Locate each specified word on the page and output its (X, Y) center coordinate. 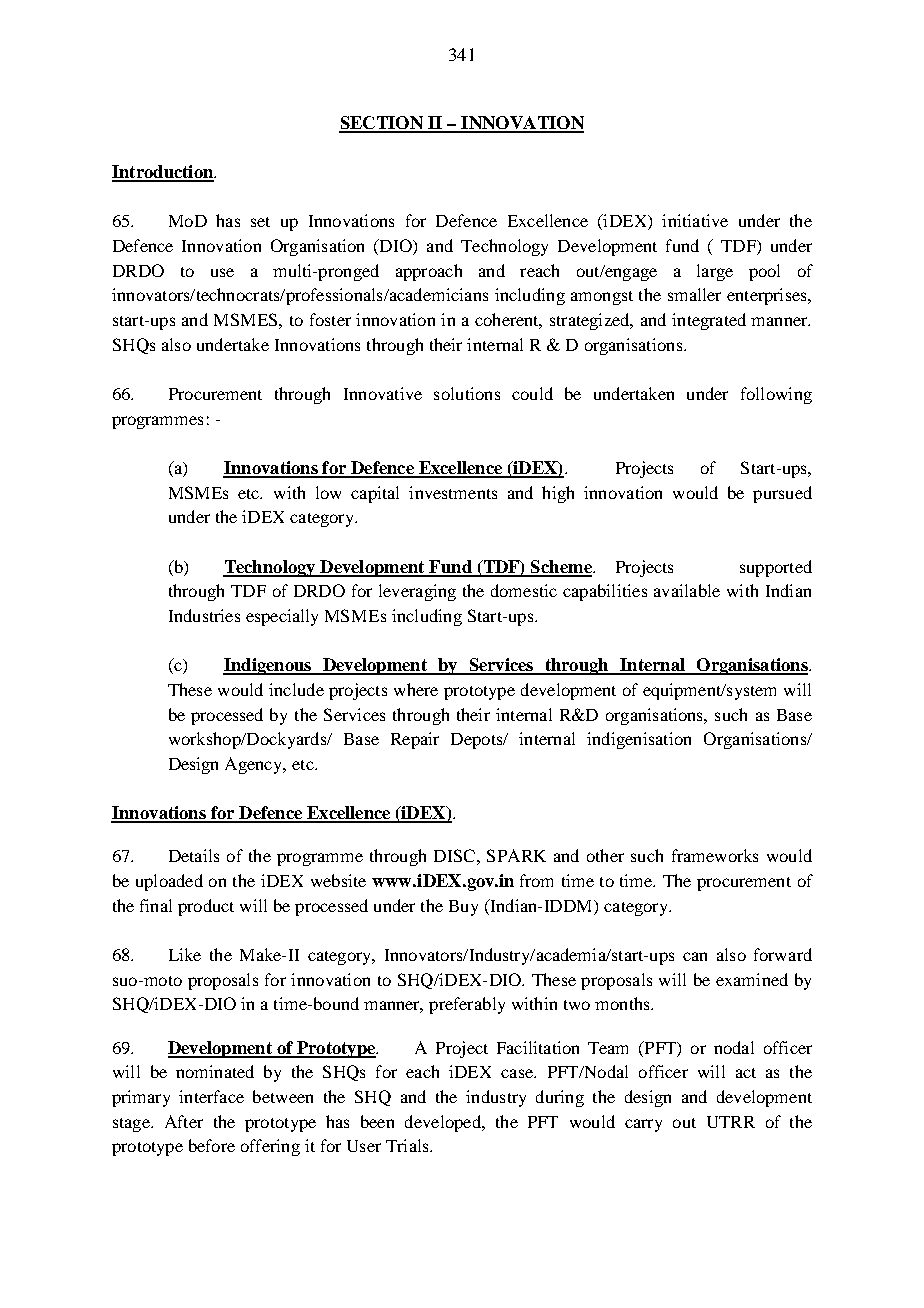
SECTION (382, 124)
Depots (478, 741)
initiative (695, 220)
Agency (255, 765)
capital (375, 494)
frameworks (715, 855)
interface (211, 1096)
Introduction (163, 173)
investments (453, 492)
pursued (782, 494)
